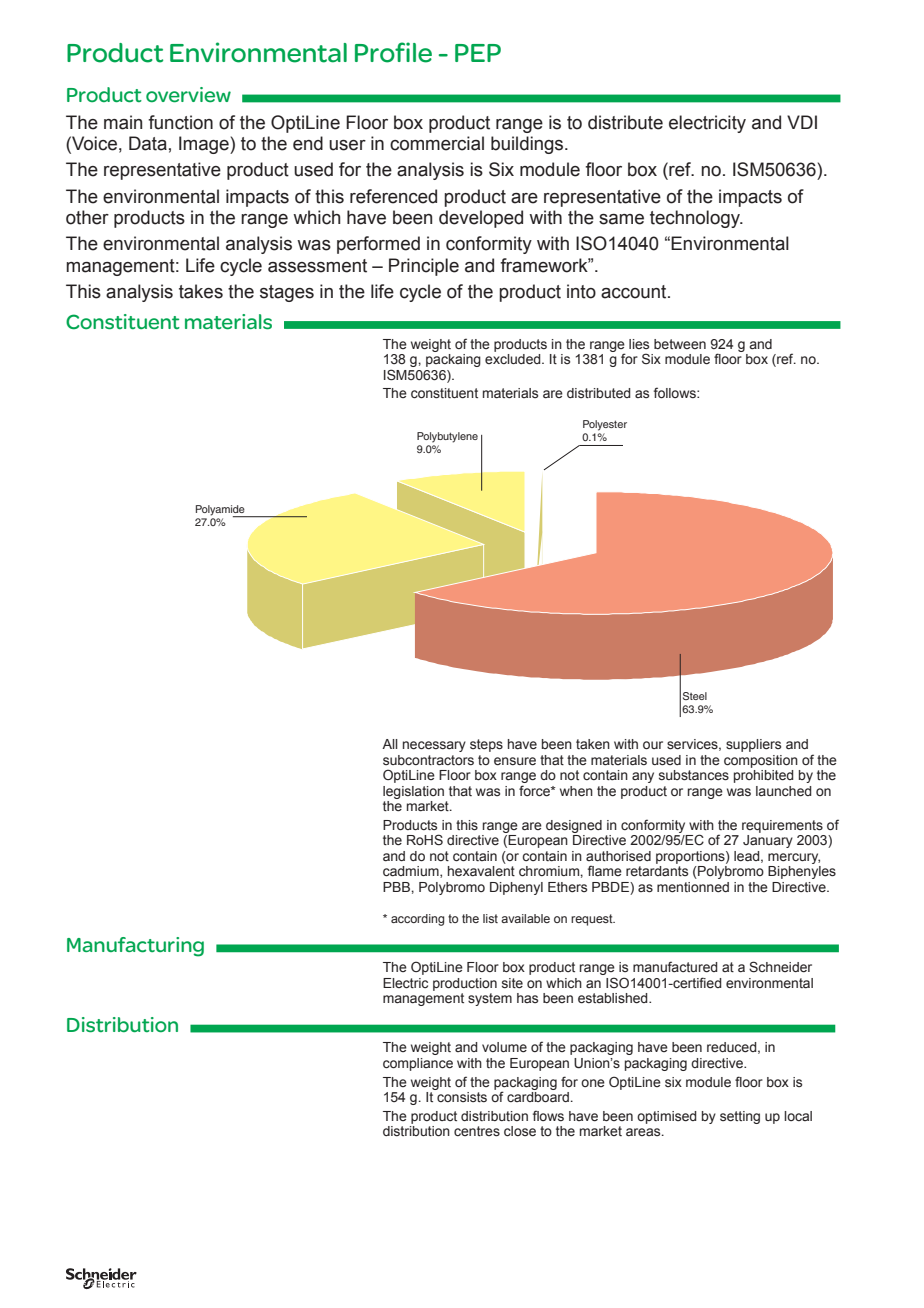 The width and height of the screenshot is (924, 1308). I want to click on PEP, so click(478, 53).
